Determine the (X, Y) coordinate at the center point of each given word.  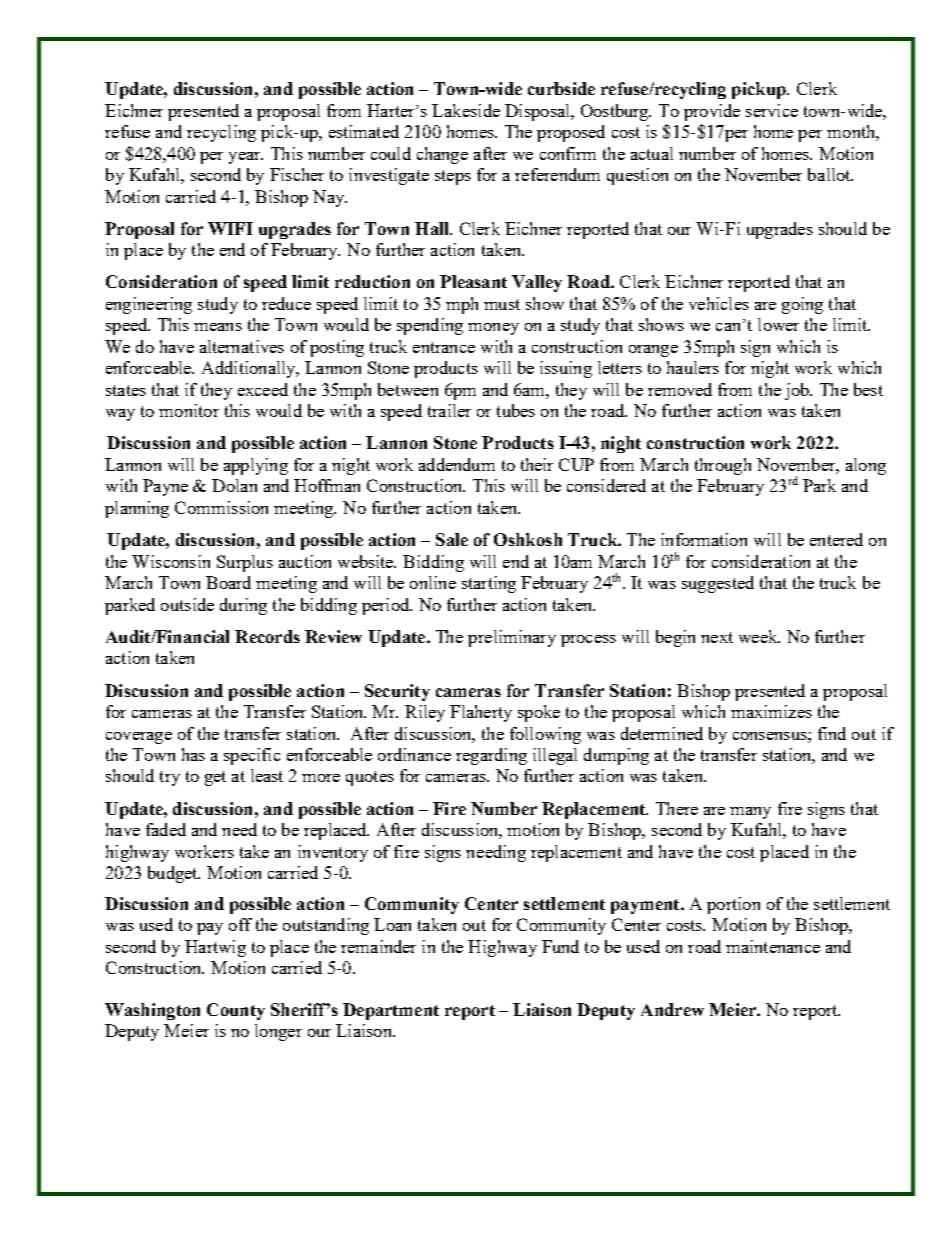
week (759, 636)
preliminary (512, 638)
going (802, 305)
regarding (491, 756)
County (236, 1011)
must (502, 304)
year (246, 158)
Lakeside (466, 110)
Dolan (234, 485)
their (537, 464)
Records (267, 636)
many (750, 813)
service (772, 110)
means (218, 327)
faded (166, 829)
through (723, 466)
